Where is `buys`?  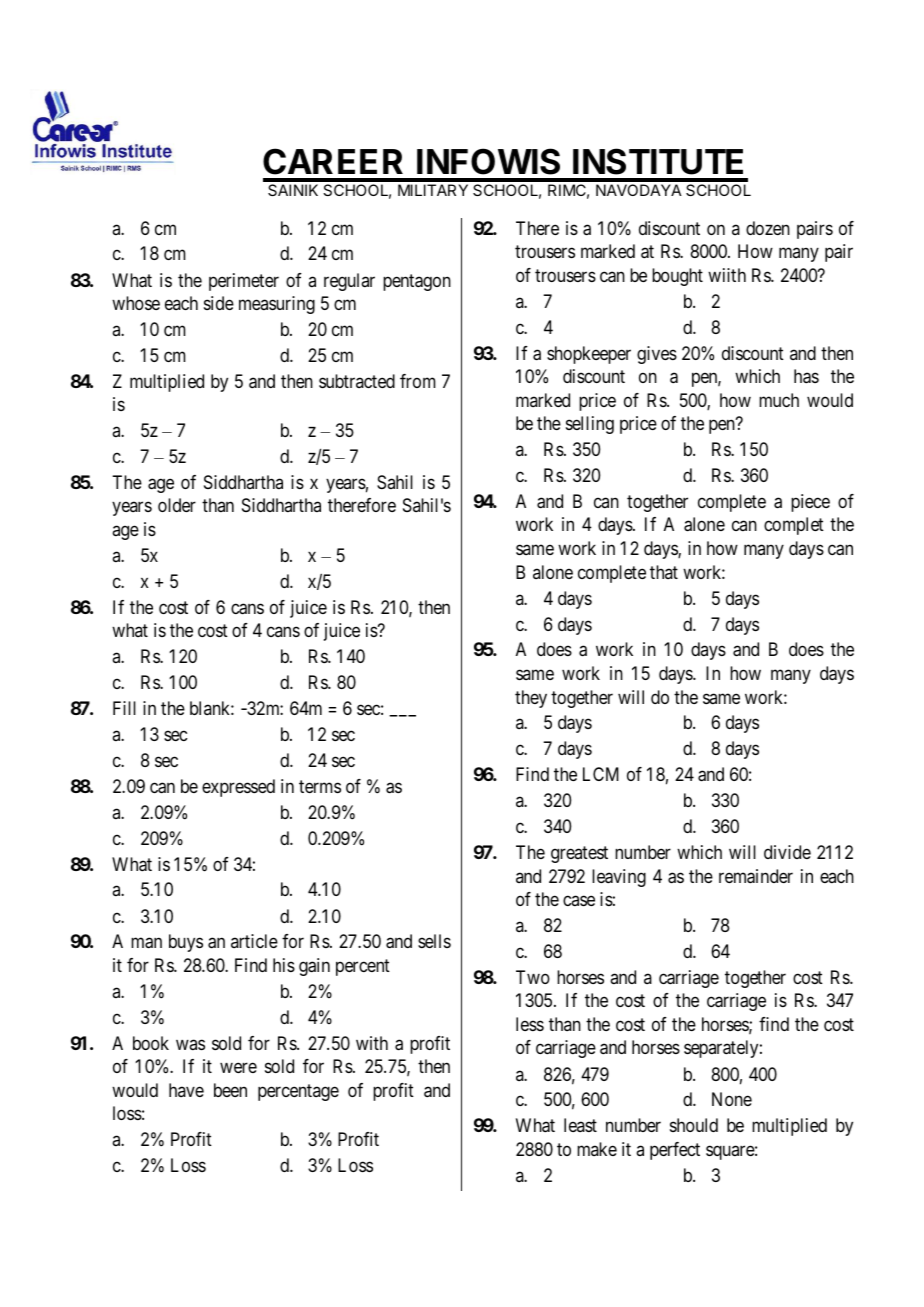
buys is located at coordinates (186, 943).
